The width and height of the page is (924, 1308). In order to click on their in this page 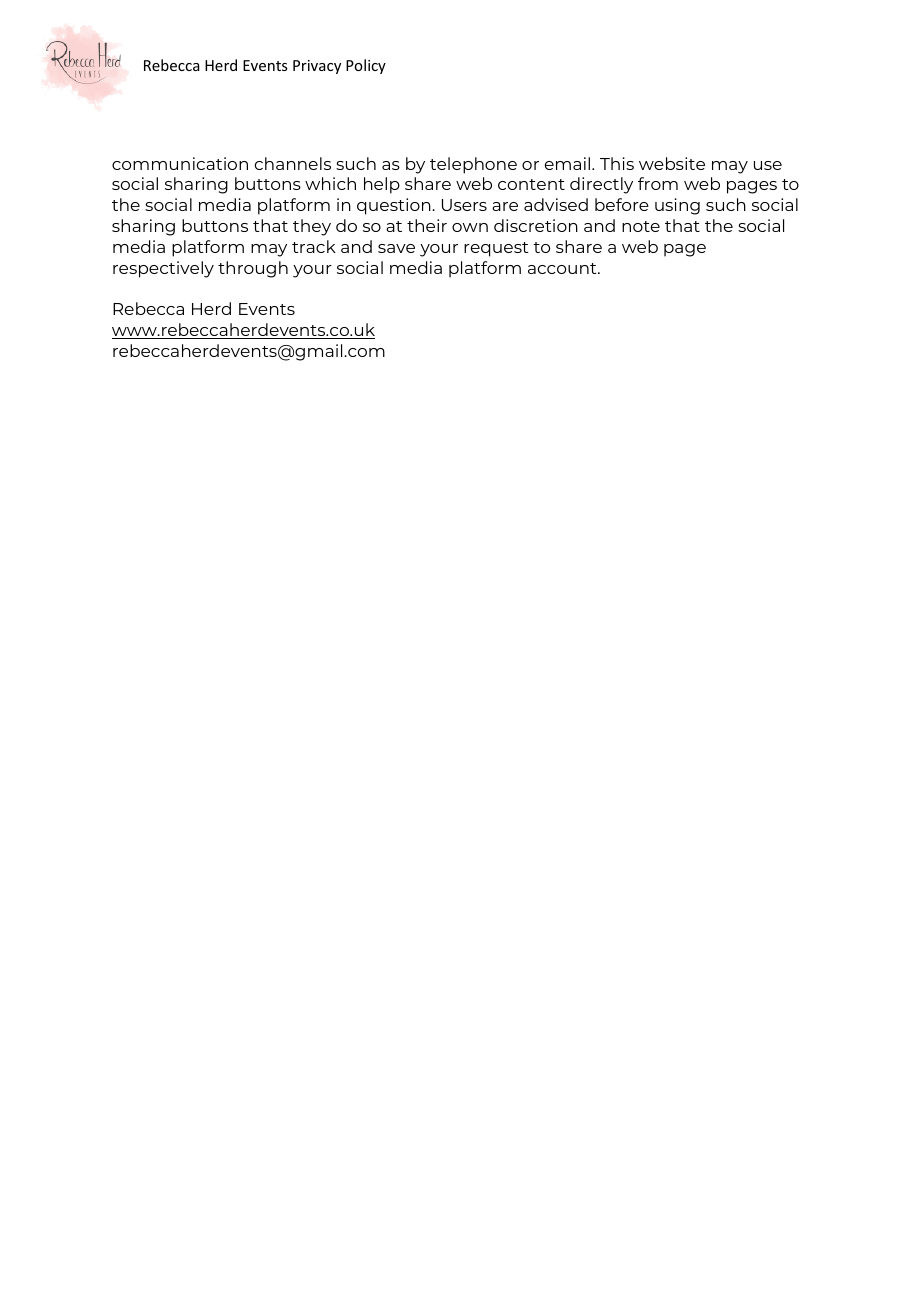, I will do `click(427, 225)`.
